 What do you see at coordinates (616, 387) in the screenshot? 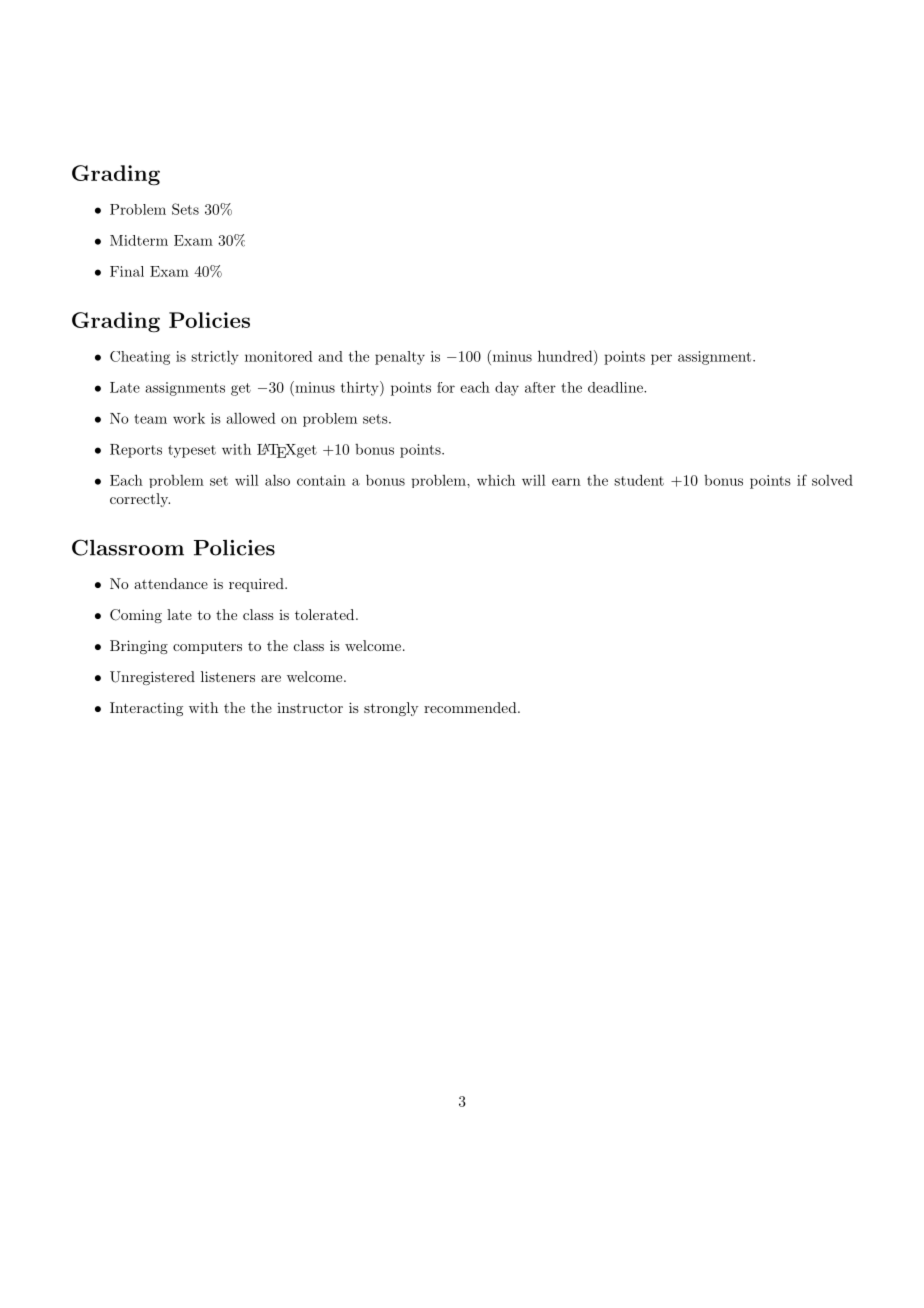
I see `deadline` at bounding box center [616, 387].
